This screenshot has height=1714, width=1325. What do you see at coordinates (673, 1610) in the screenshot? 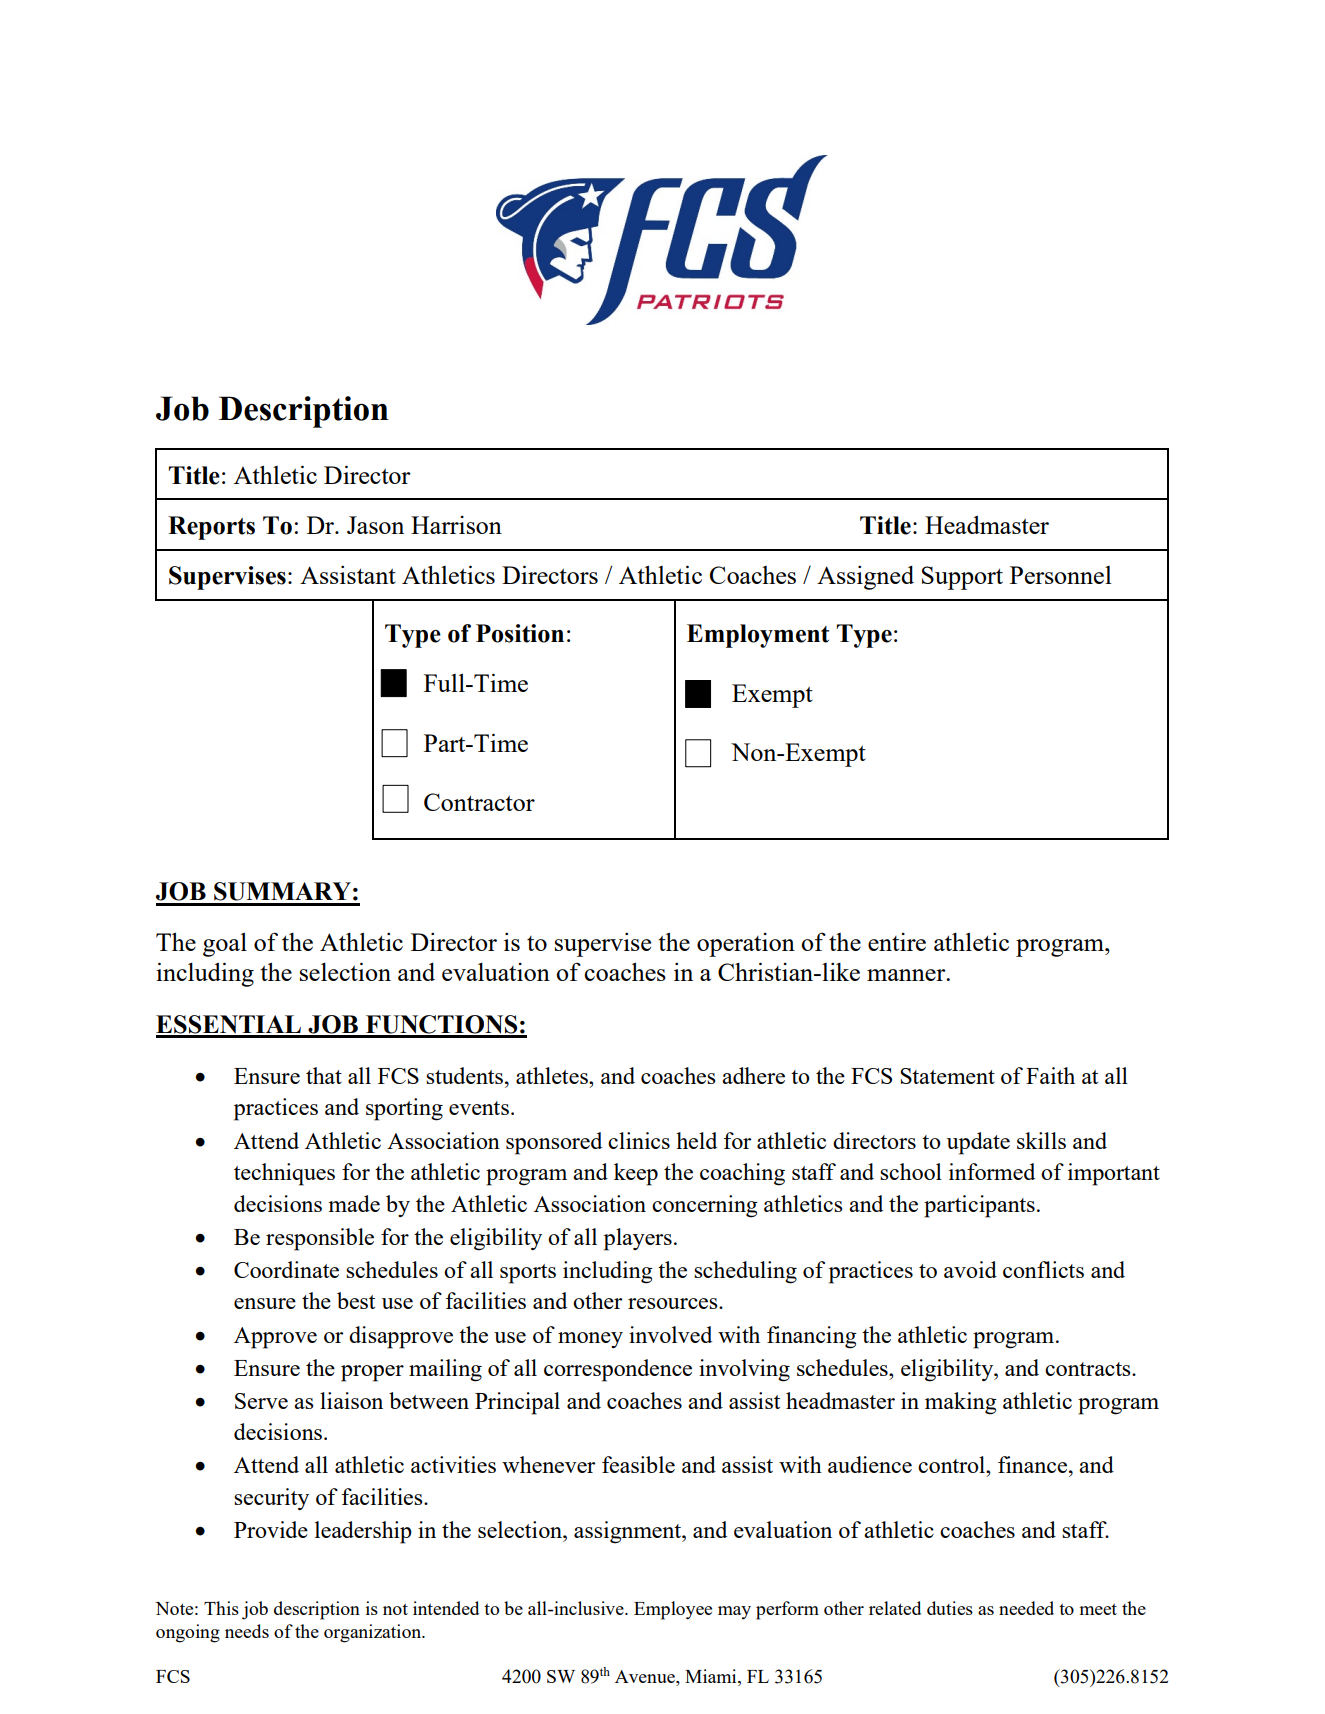
I see `Employee` at bounding box center [673, 1610].
